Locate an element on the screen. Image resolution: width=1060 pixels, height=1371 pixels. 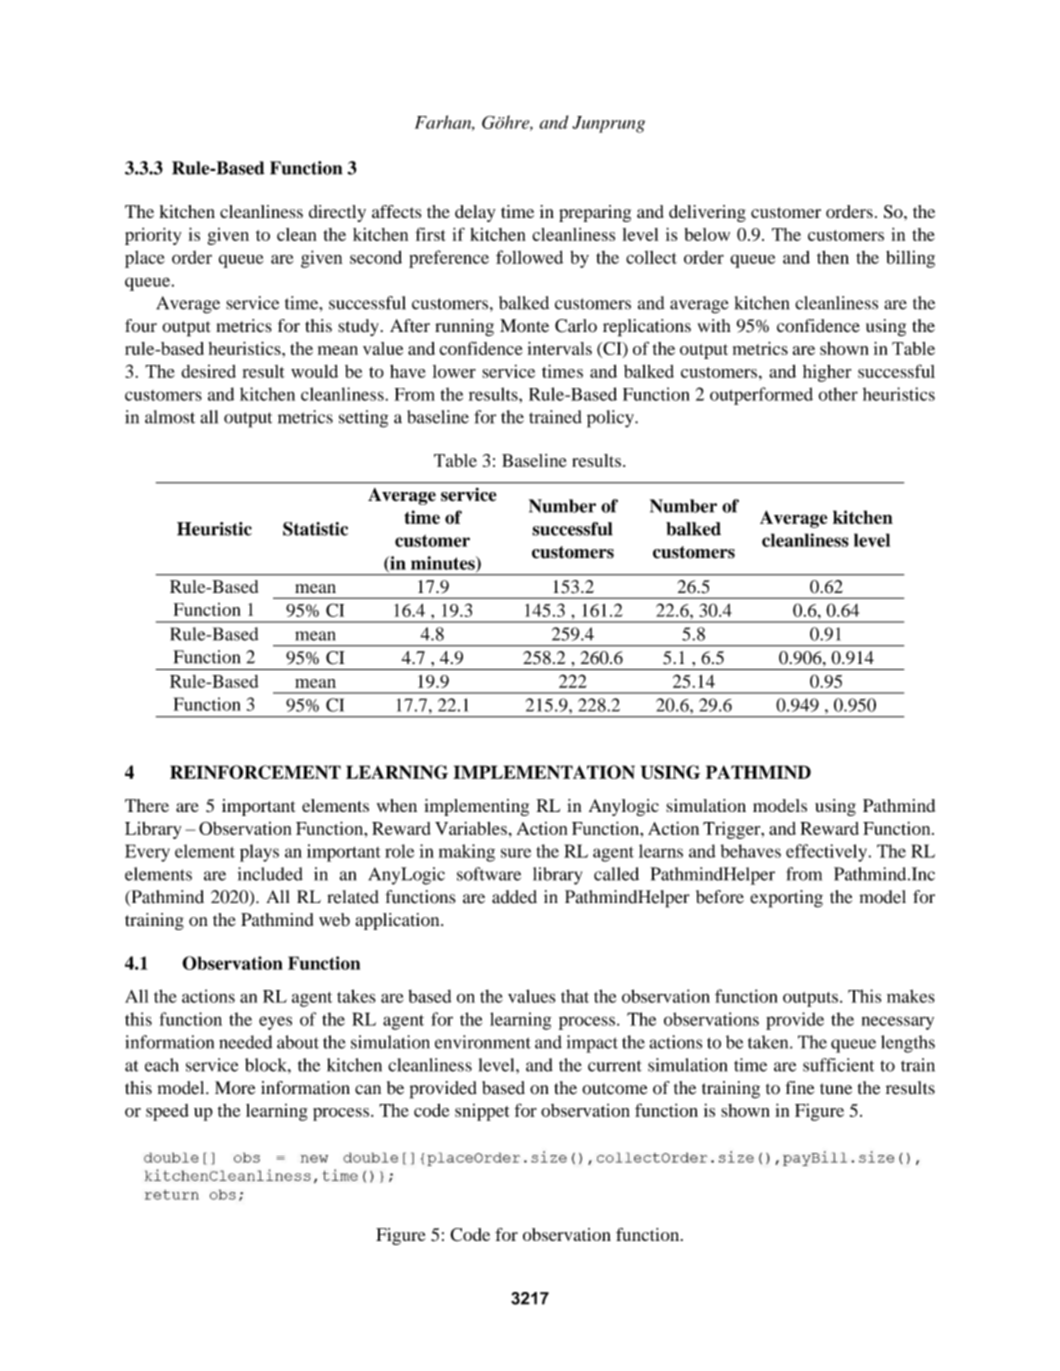
included is located at coordinates (270, 874).
